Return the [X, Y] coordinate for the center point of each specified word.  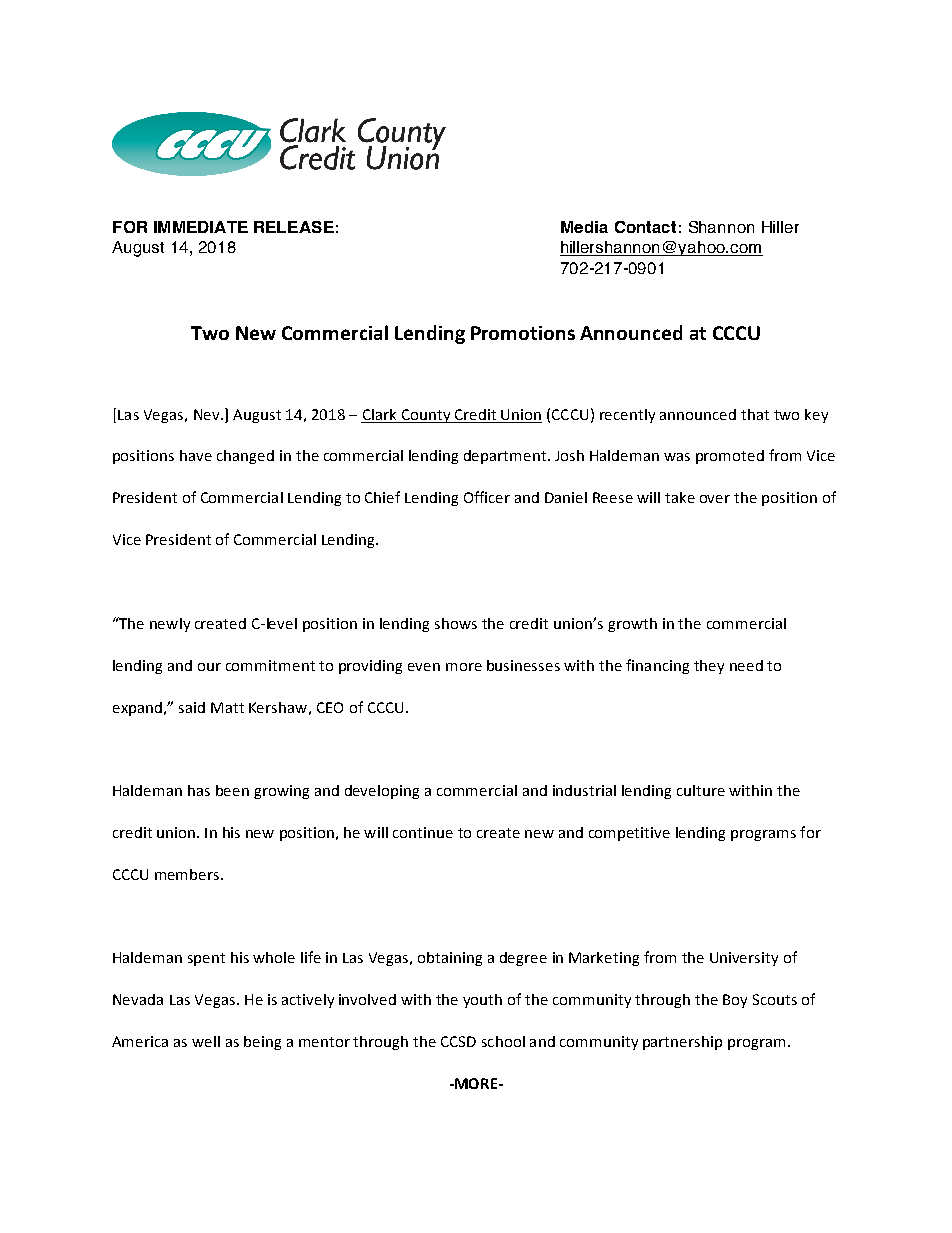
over [715, 499]
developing [382, 792]
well [206, 1041]
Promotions [523, 333]
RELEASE [294, 227]
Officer [487, 497]
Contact [645, 227]
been [232, 790]
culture [701, 790]
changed [245, 457]
